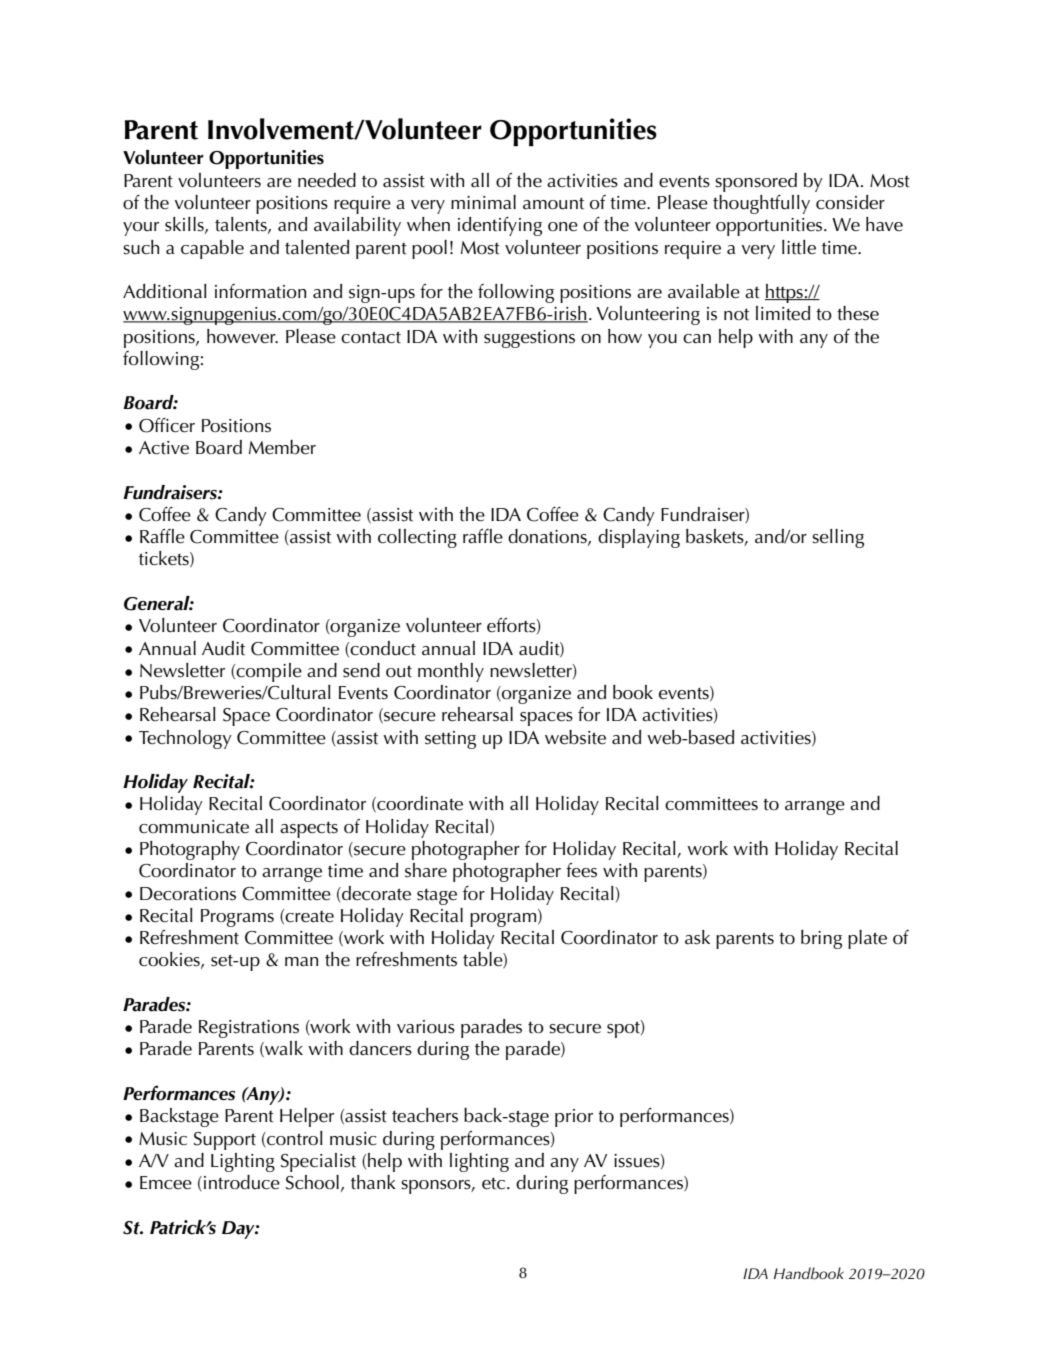 The image size is (1048, 1357). What do you see at coordinates (761, 204) in the screenshot?
I see `thoughtfully` at bounding box center [761, 204].
